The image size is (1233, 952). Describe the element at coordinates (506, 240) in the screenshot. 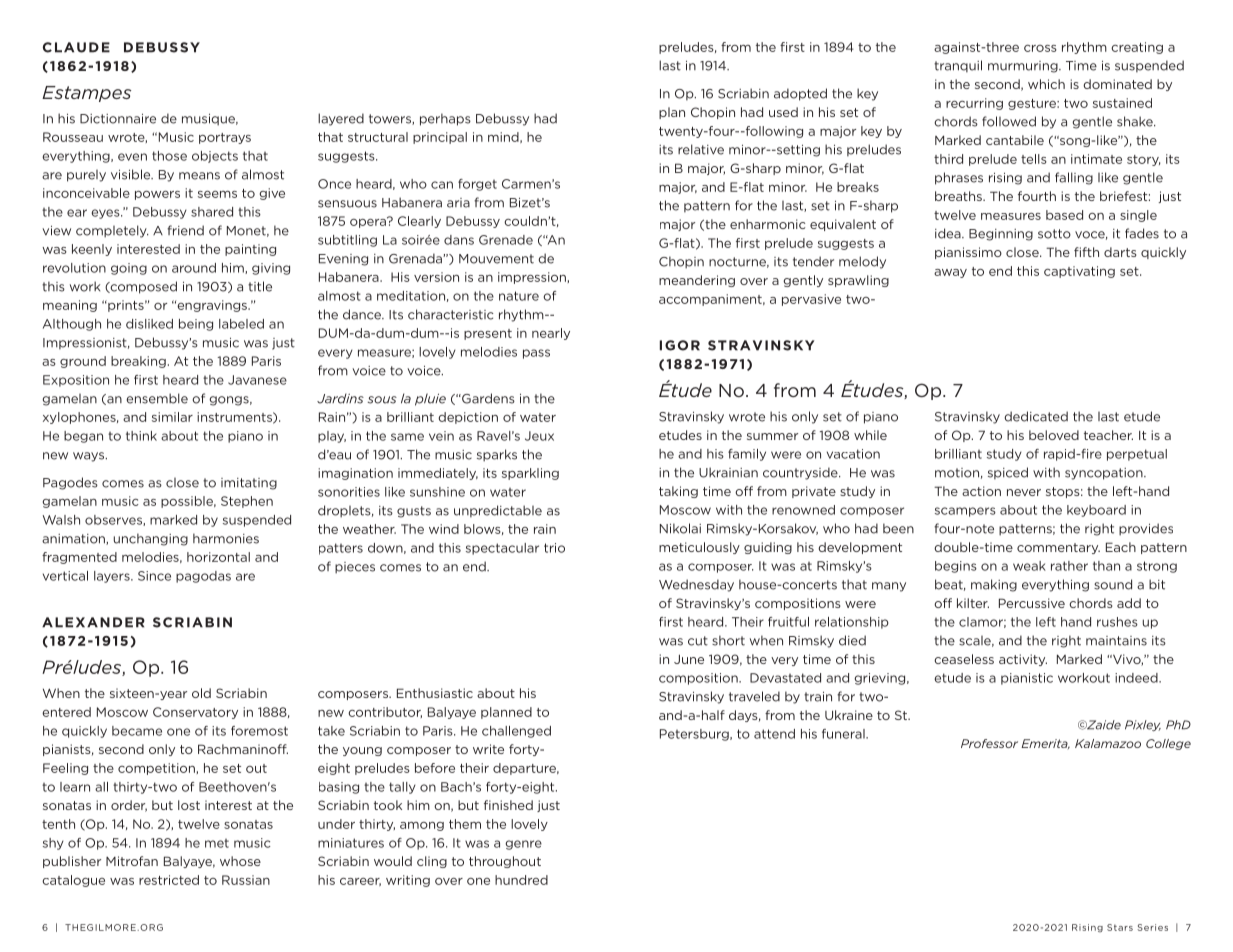

I see `Grenade` at that location.
